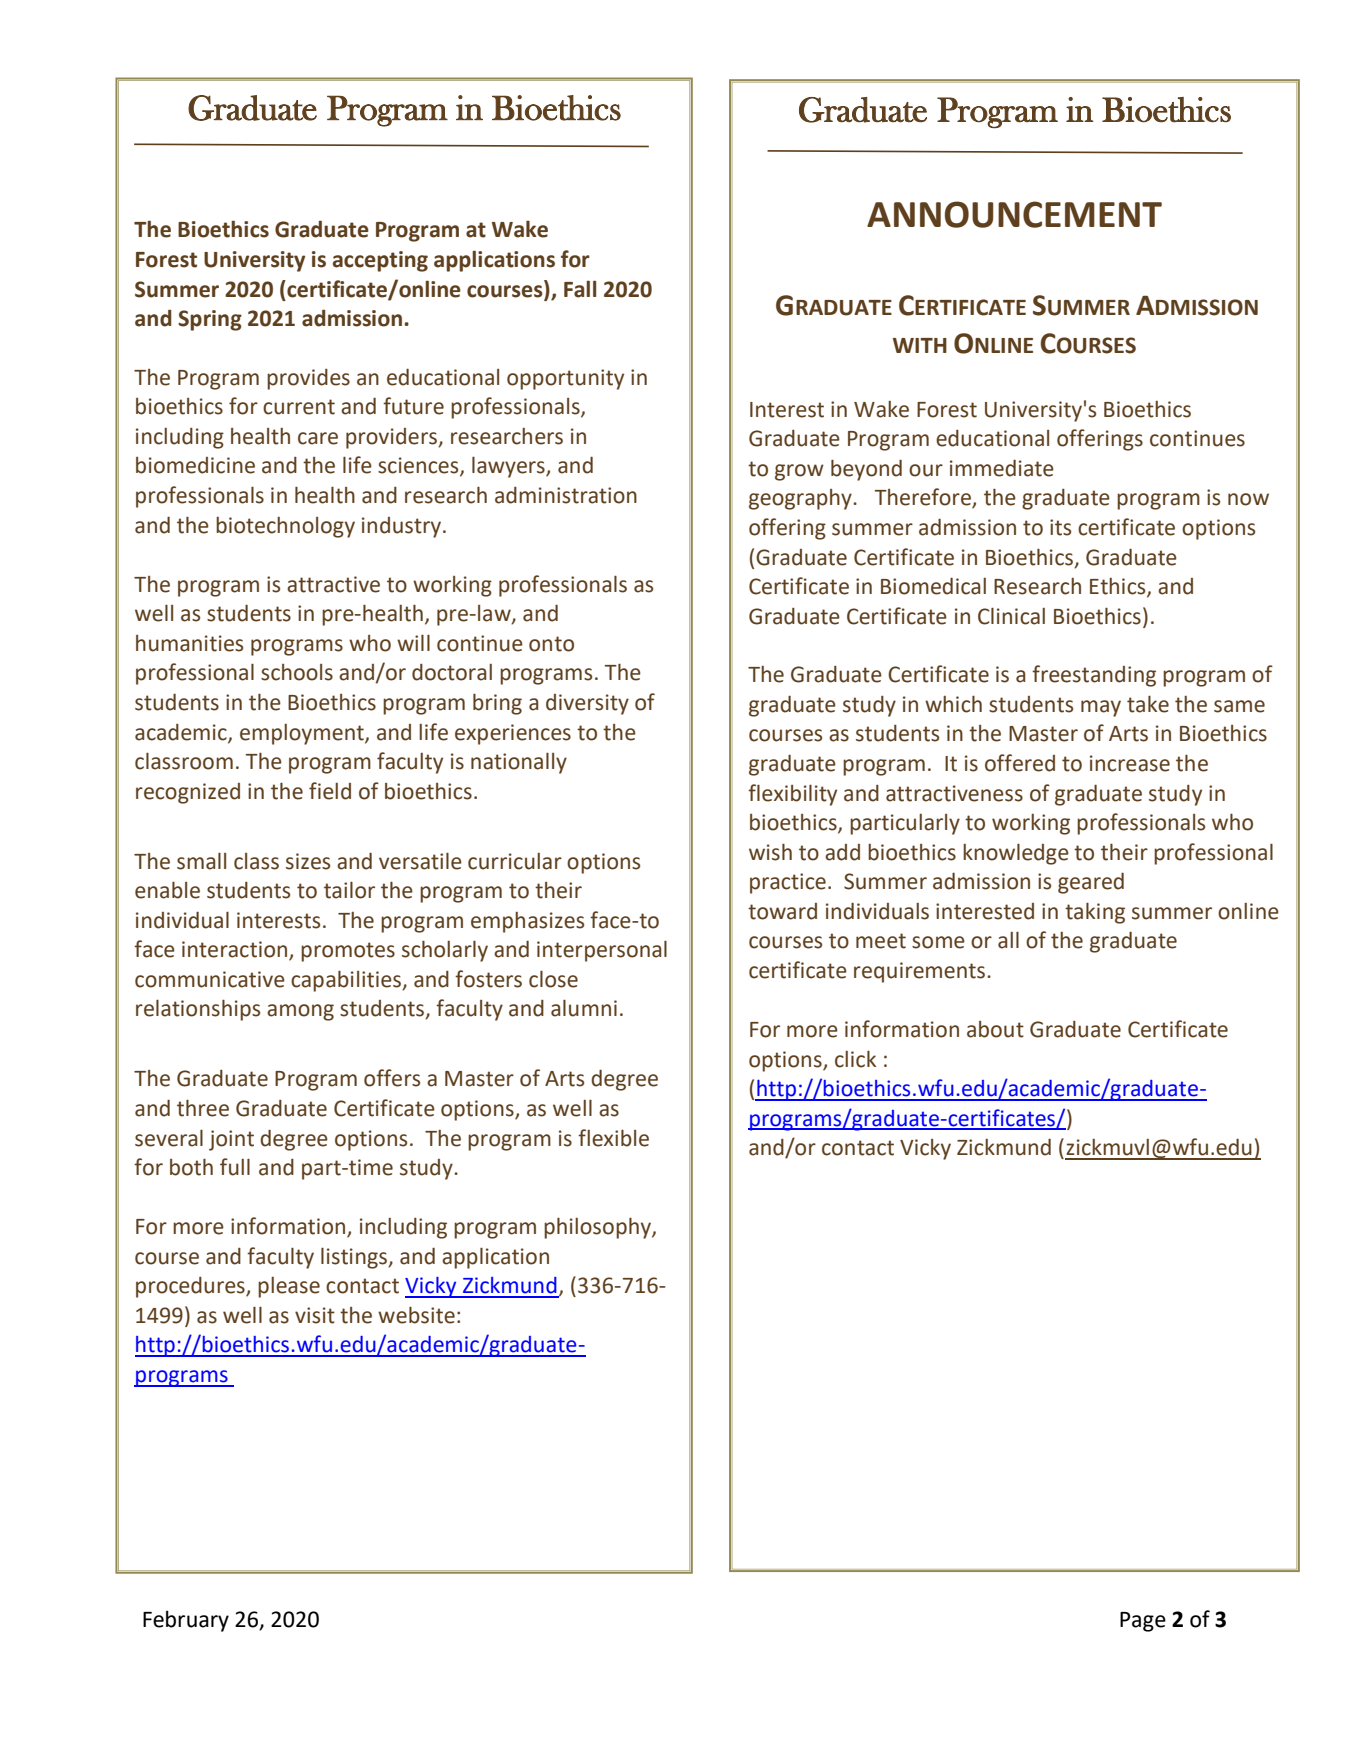 This page has height=1742, width=1346. Describe the element at coordinates (186, 1621) in the page. I see `February` at that location.
